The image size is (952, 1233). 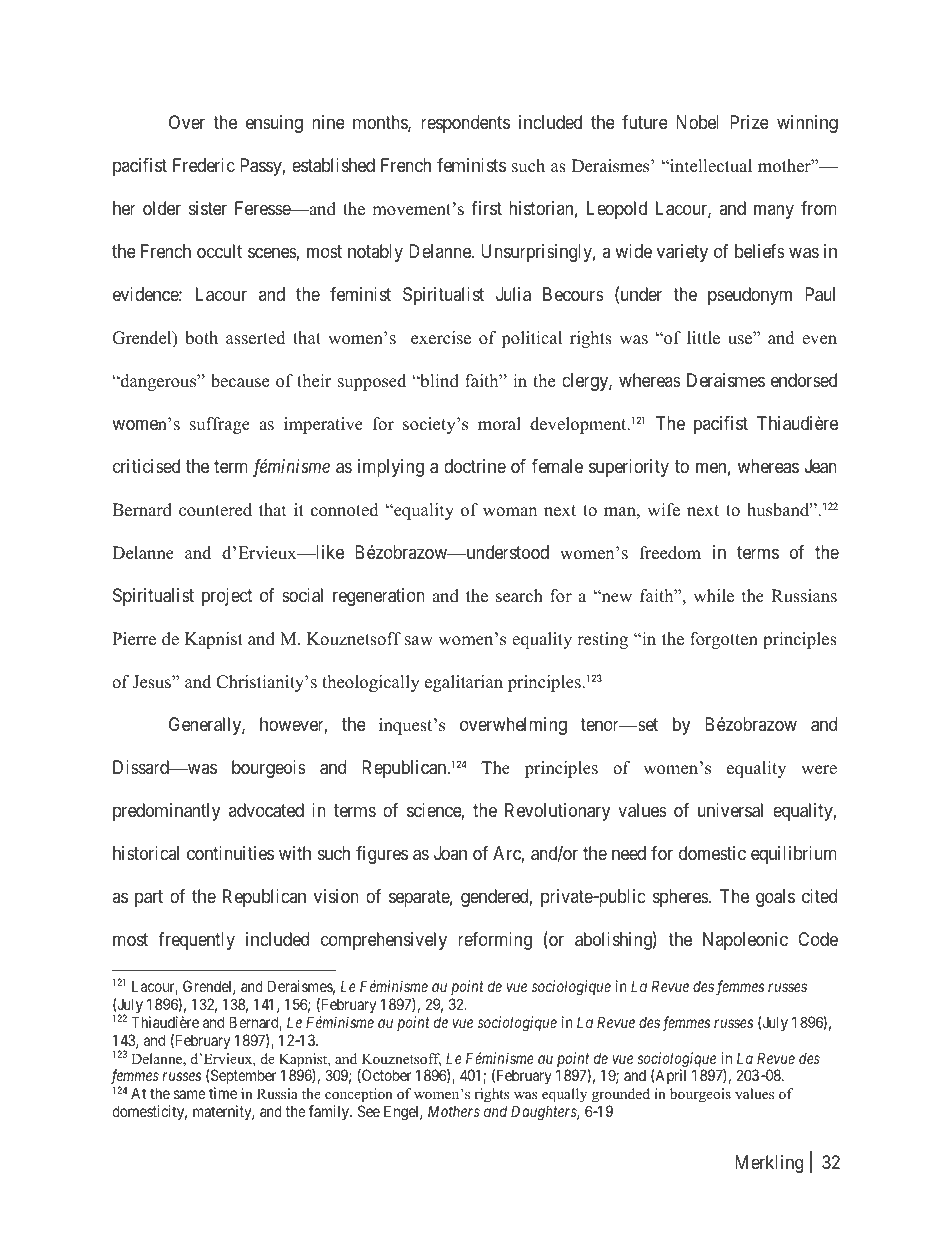 I want to click on advocated, so click(x=266, y=810).
